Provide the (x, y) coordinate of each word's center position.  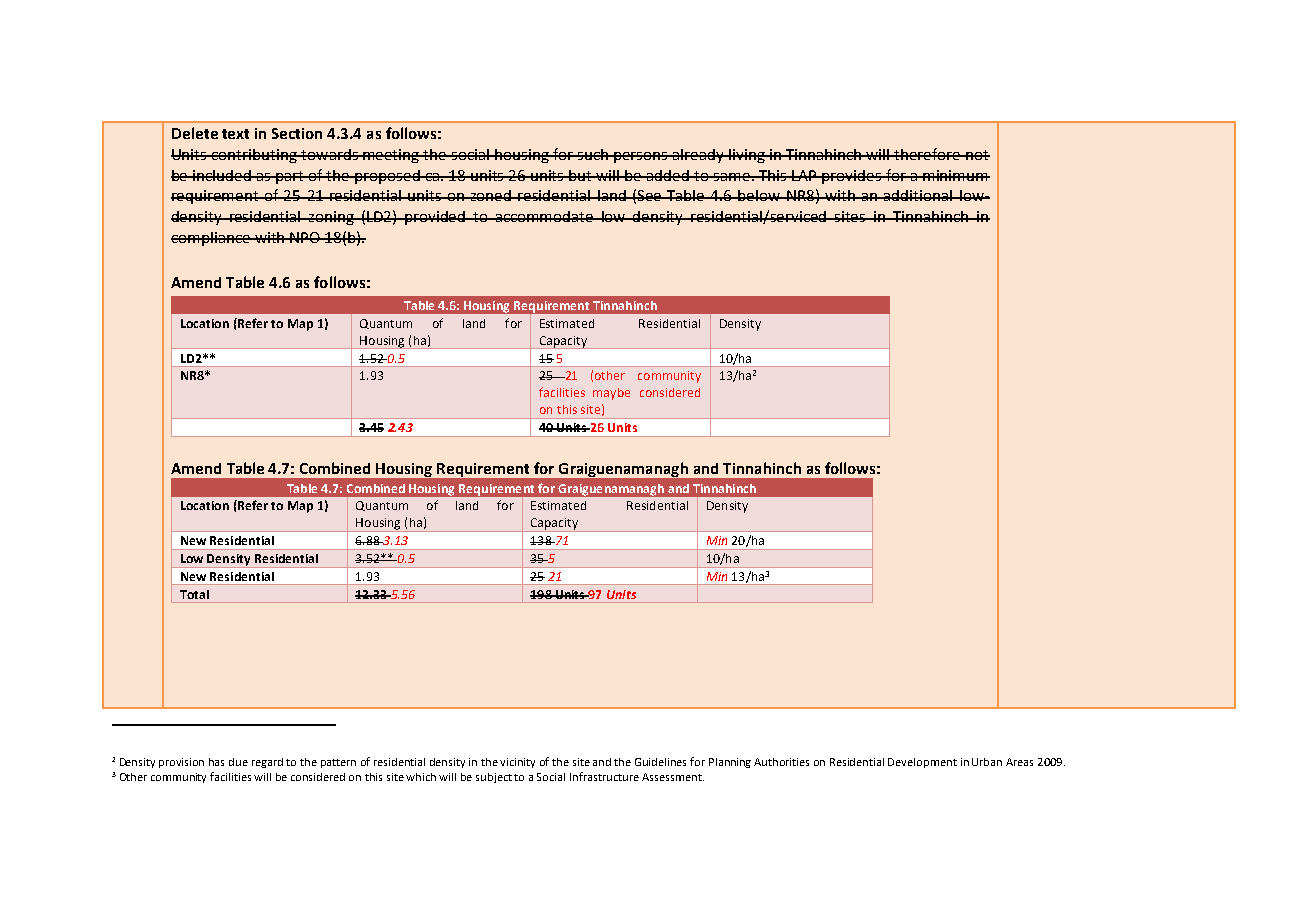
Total (194, 594)
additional (918, 195)
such (593, 154)
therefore (928, 154)
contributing (254, 156)
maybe (611, 394)
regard (267, 763)
